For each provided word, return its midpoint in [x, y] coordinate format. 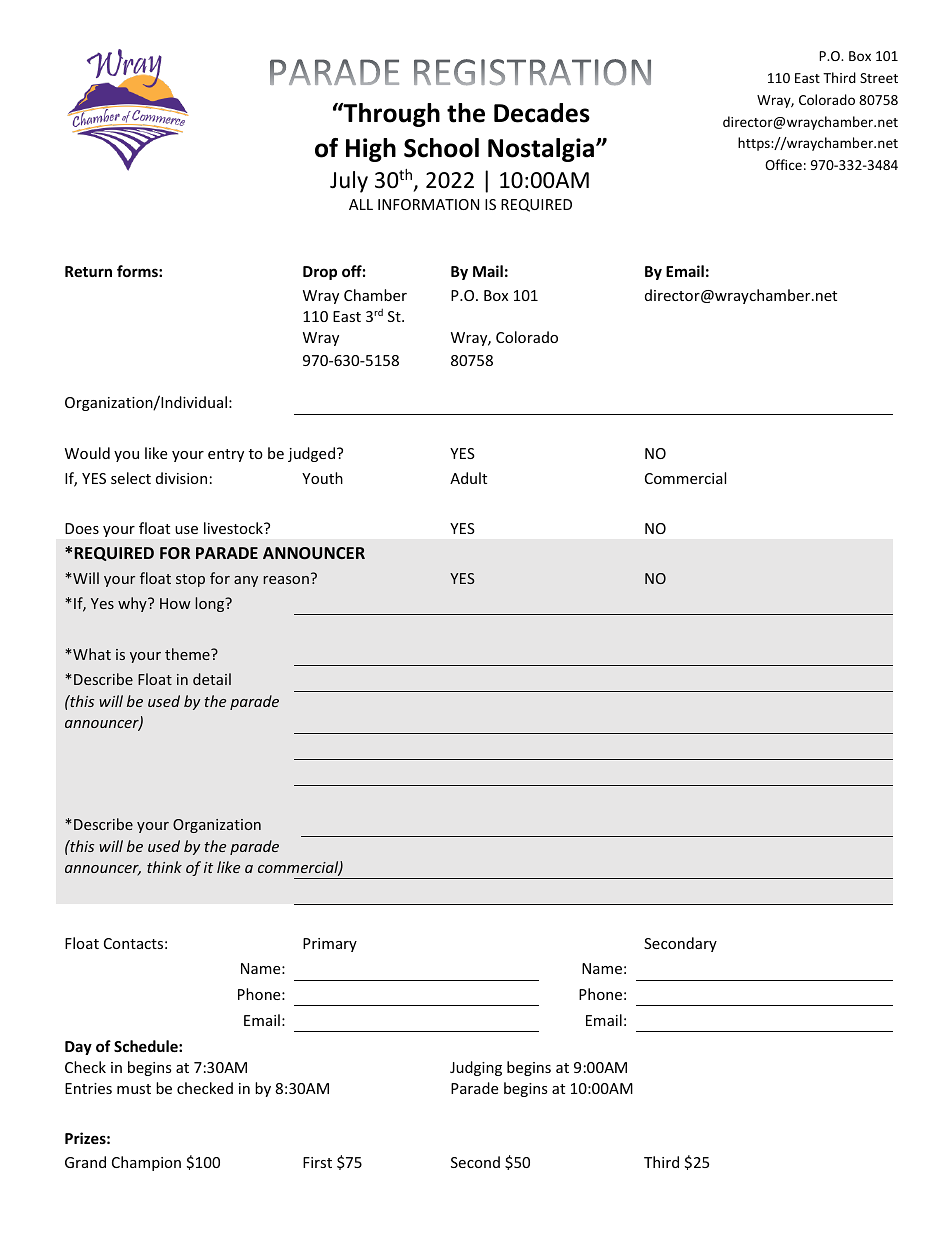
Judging [476, 1068]
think [164, 867]
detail [212, 679]
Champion [146, 1163]
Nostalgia [542, 150]
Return [88, 271]
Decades [542, 113]
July [349, 182]
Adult [468, 478]
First [317, 1162]
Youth [322, 478]
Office [783, 164]
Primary [330, 945]
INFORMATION [428, 204]
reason [286, 580]
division [181, 478]
